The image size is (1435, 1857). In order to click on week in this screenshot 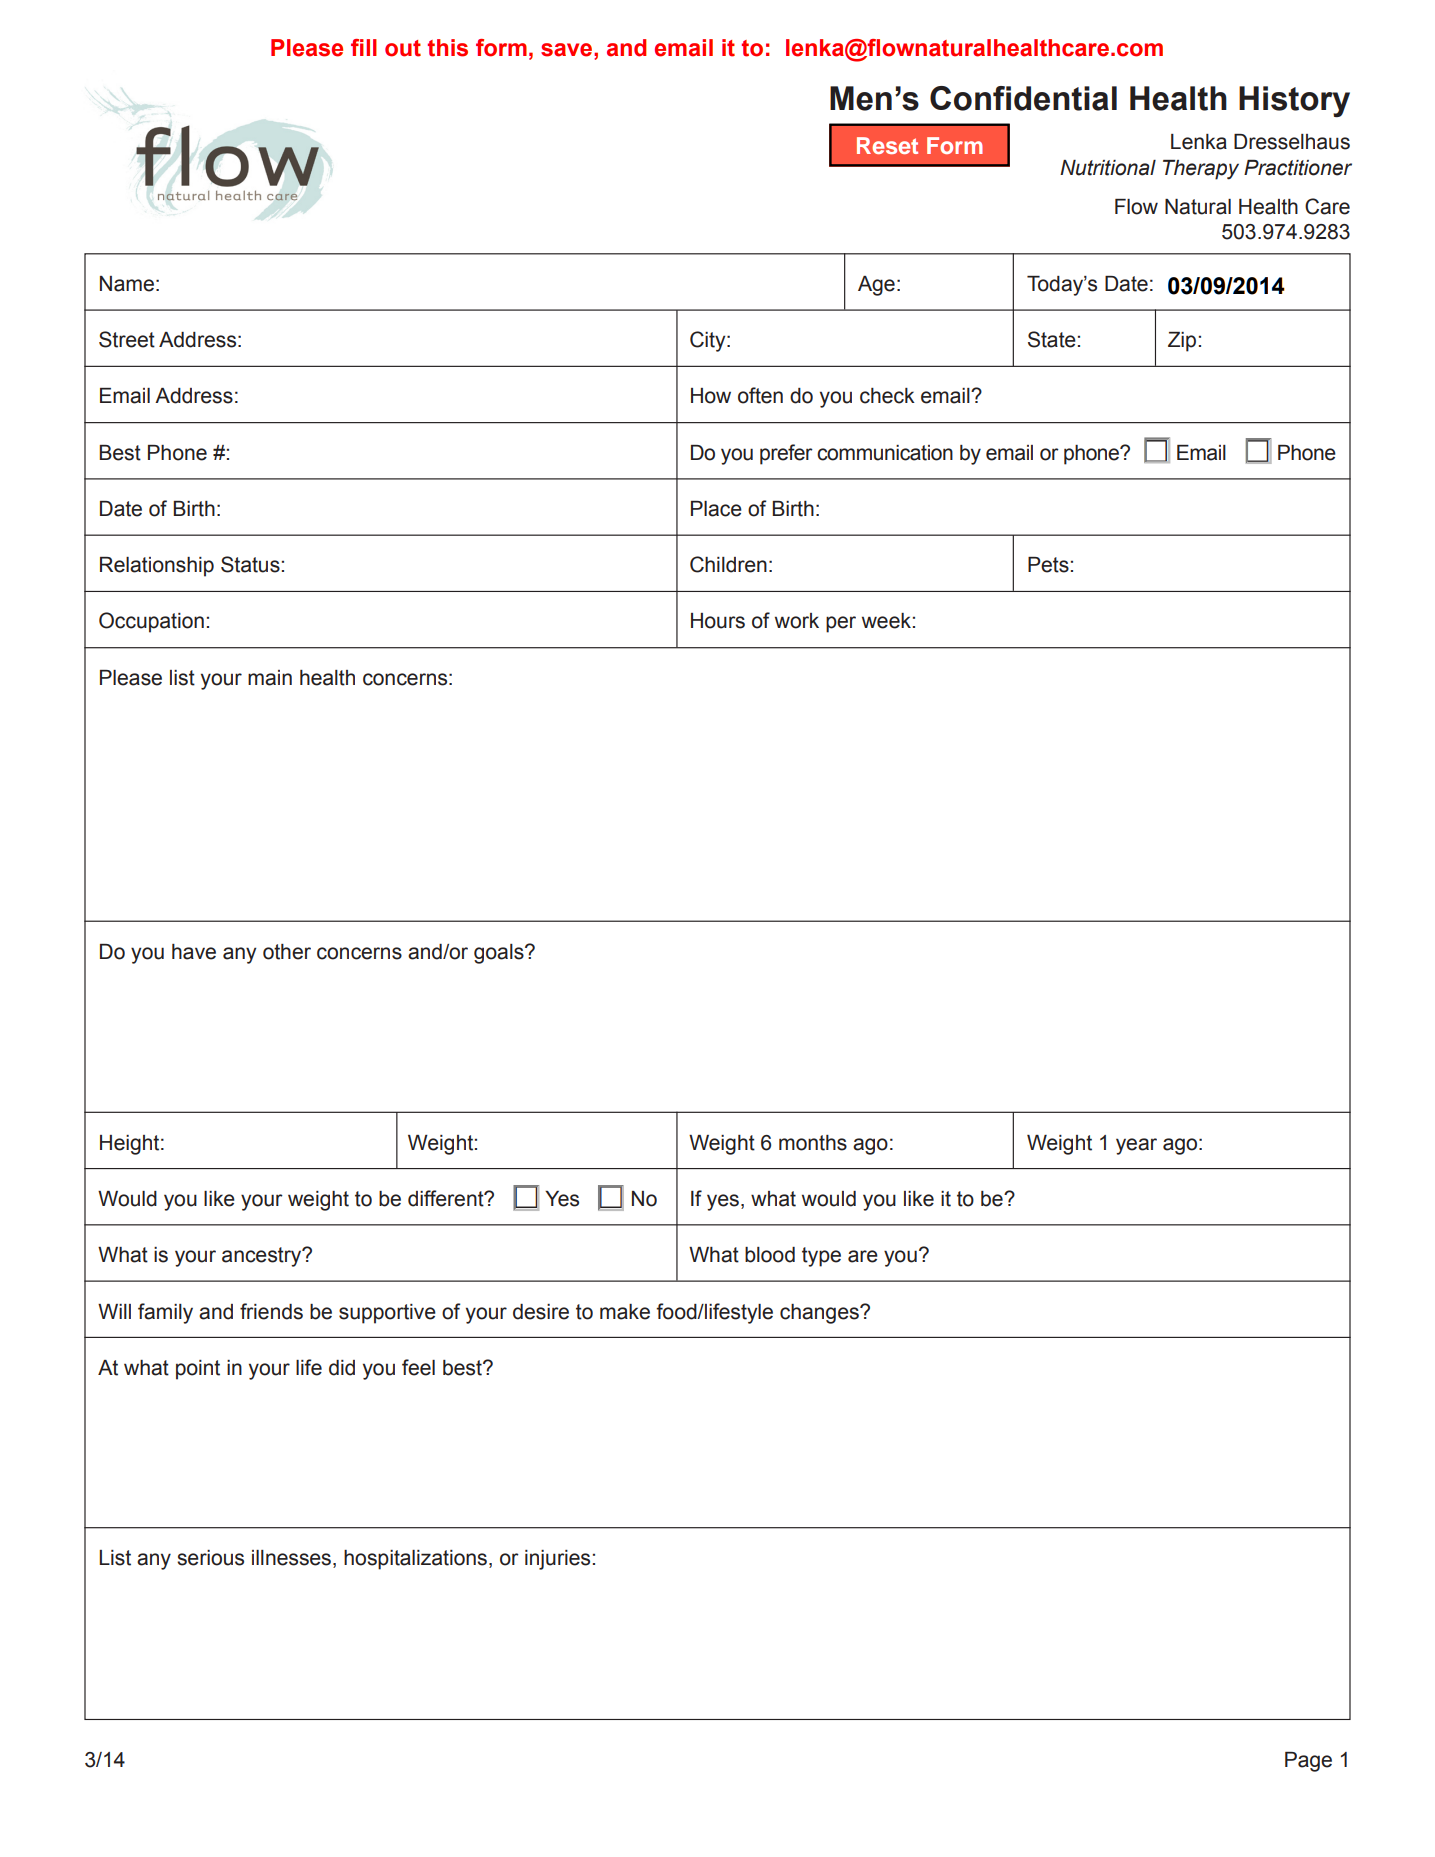, I will do `click(886, 621)`.
